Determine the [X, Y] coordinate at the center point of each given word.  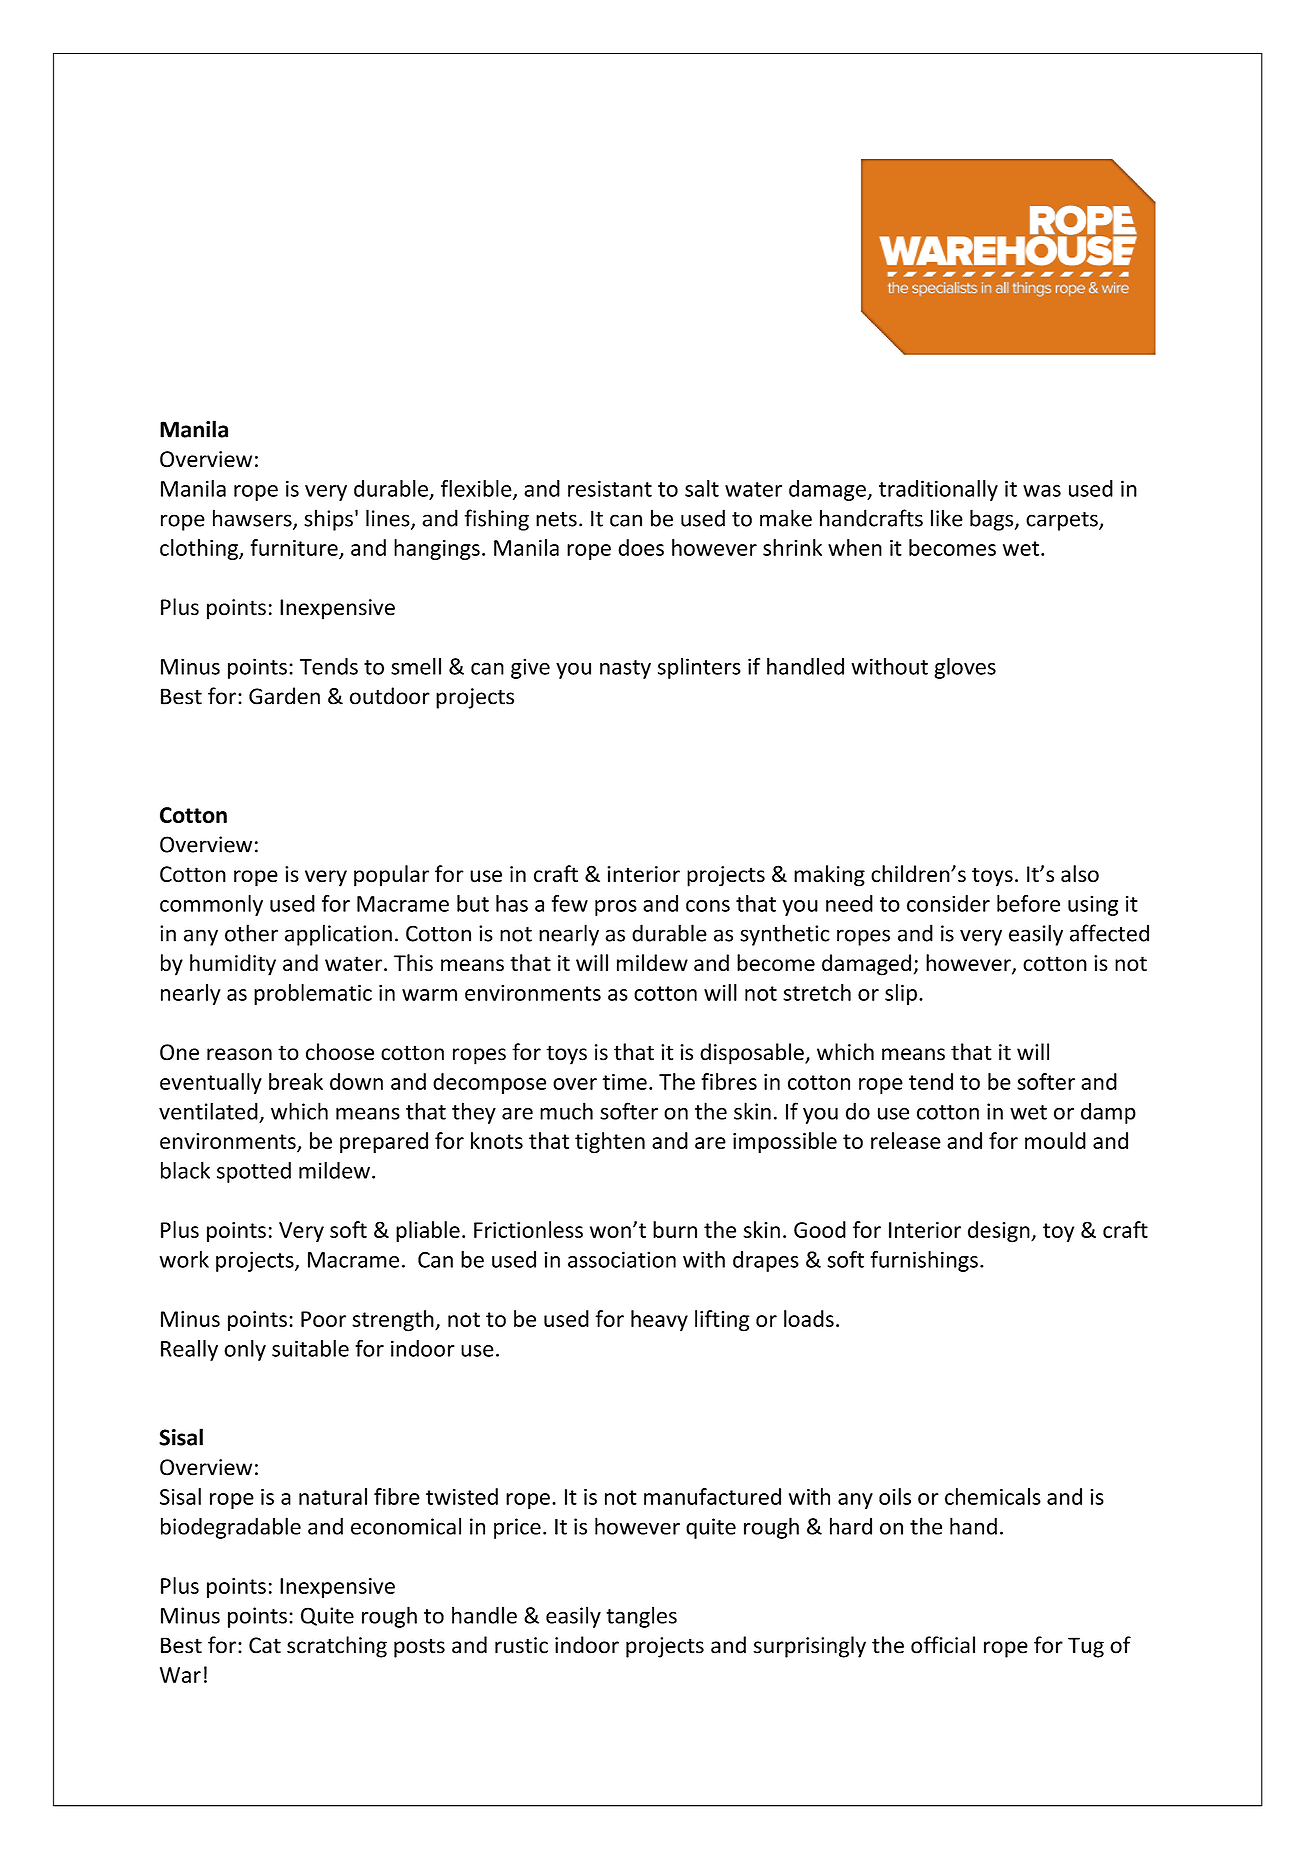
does [641, 547]
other [251, 933]
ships [328, 520]
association [622, 1259]
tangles [641, 1617]
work [184, 1259]
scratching [337, 1647]
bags [993, 520]
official [943, 1645]
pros [616, 908]
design [1000, 1232]
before [1028, 903]
